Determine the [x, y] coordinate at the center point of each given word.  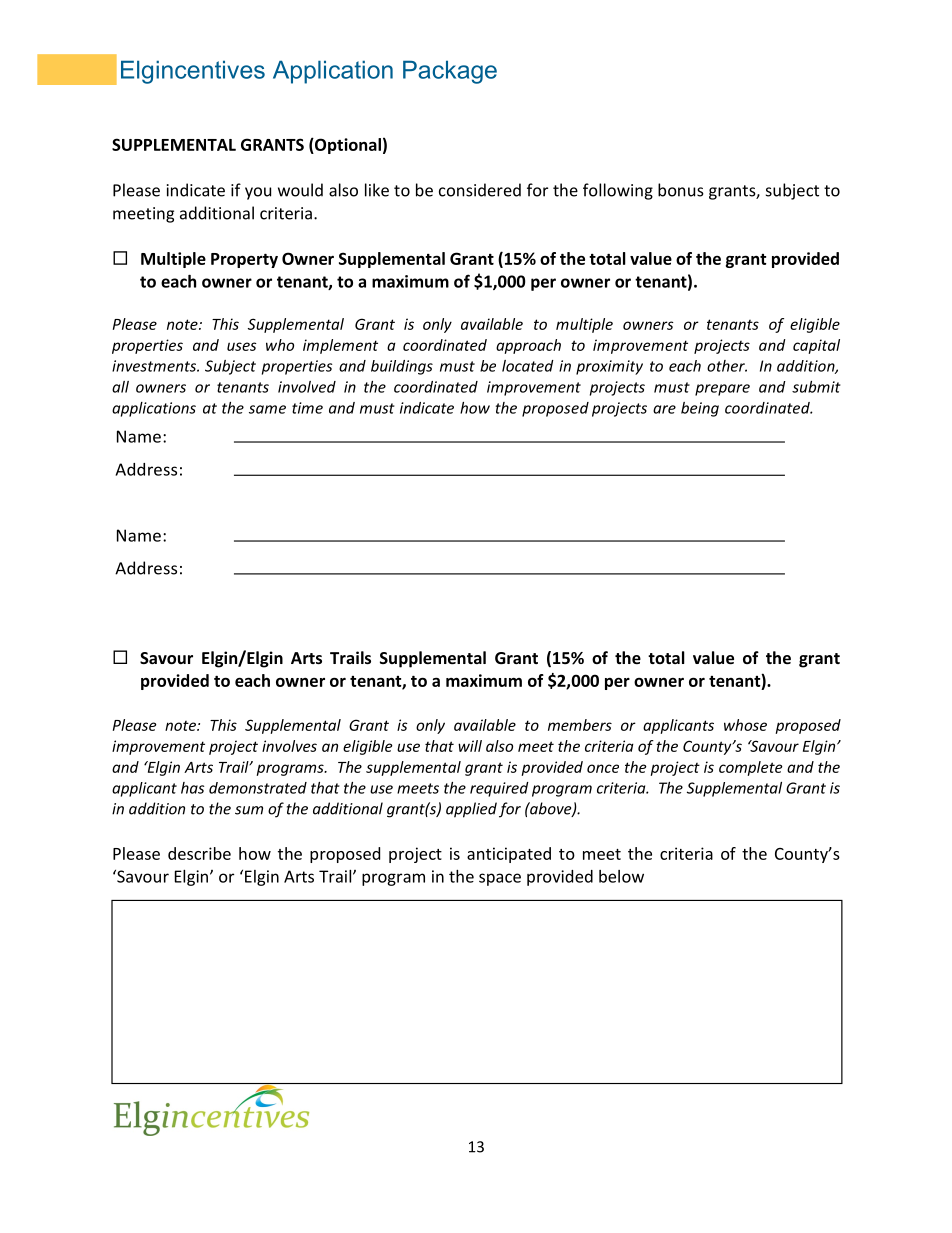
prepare [722, 390]
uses [242, 346]
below [621, 876]
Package [450, 72]
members [580, 725]
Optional [347, 146]
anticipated [509, 855]
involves [289, 746]
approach [528, 346]
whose [745, 725]
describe [199, 853]
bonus [681, 190]
